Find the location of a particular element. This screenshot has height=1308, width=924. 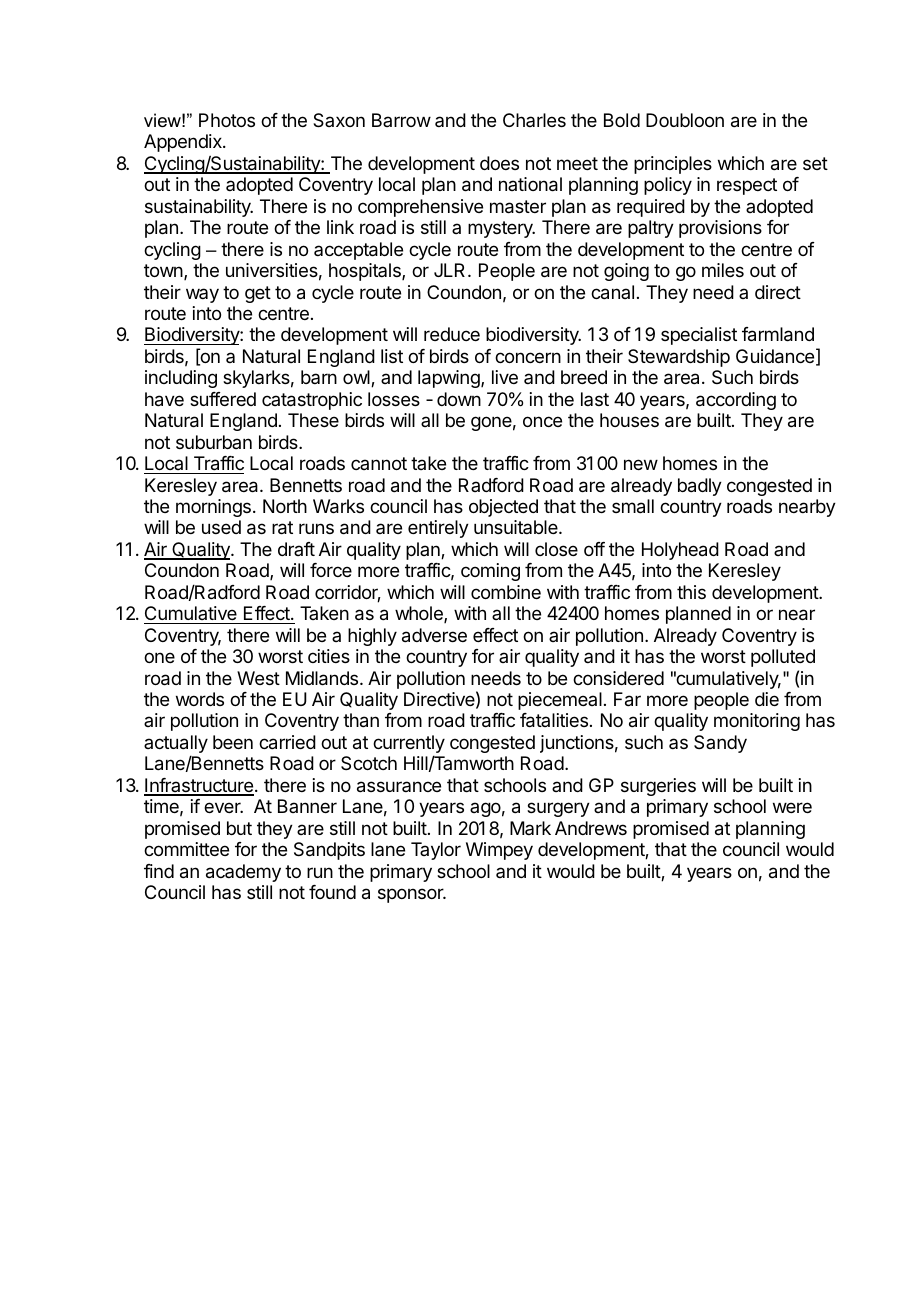

Photos is located at coordinates (227, 120).
